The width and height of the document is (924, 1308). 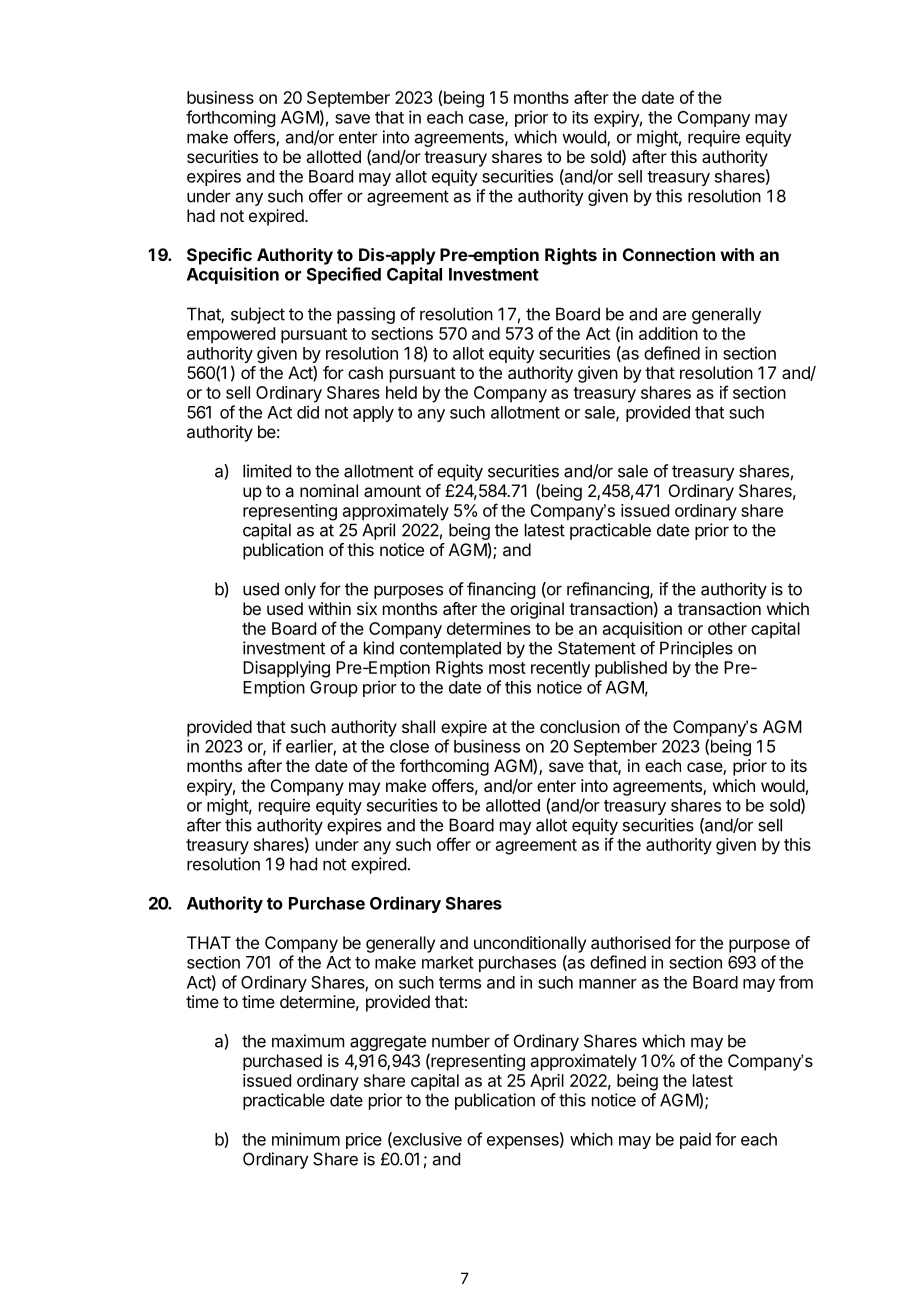 I want to click on unconditionally, so click(x=530, y=944).
